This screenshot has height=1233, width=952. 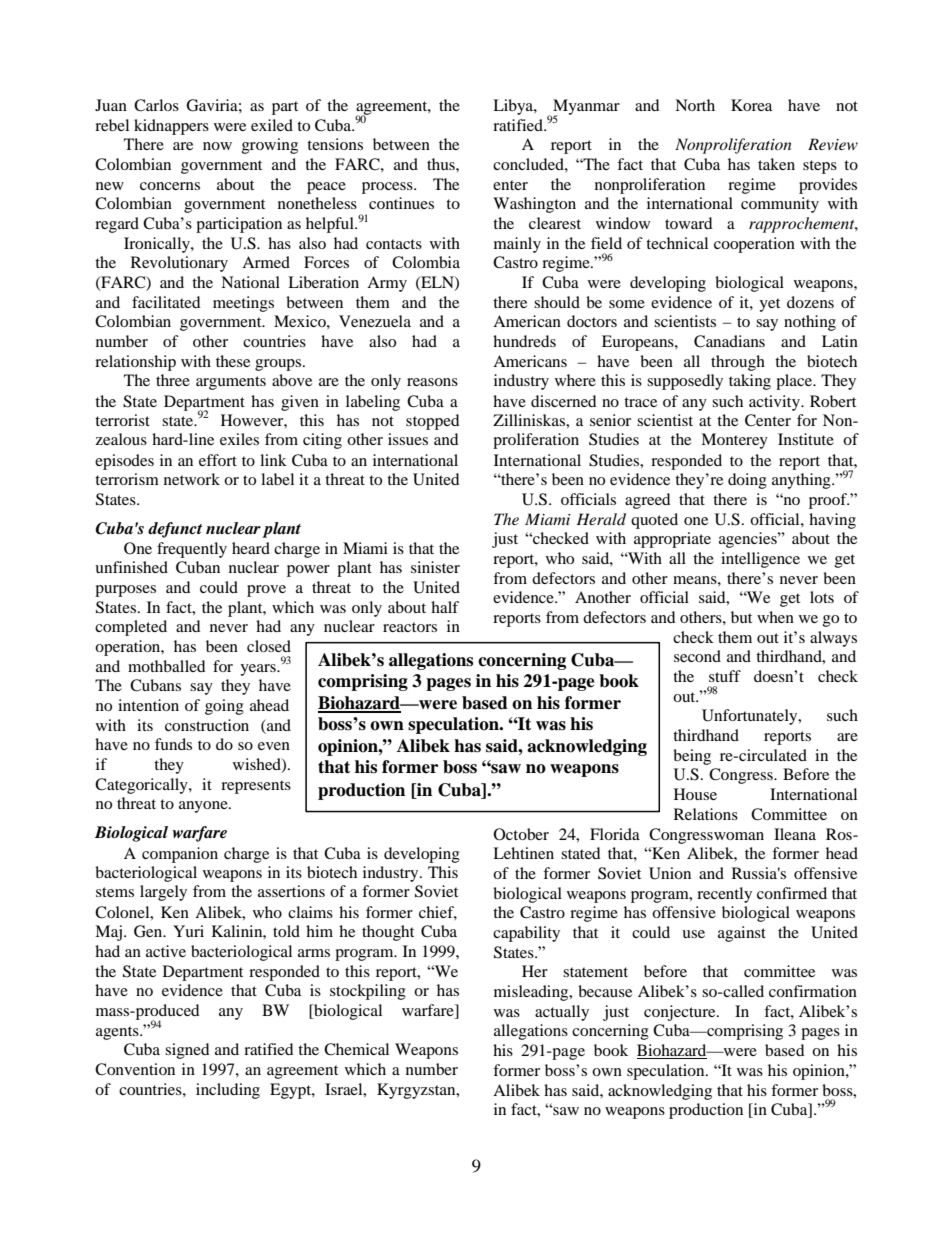 What do you see at coordinates (204, 807) in the screenshot?
I see `anyone` at bounding box center [204, 807].
